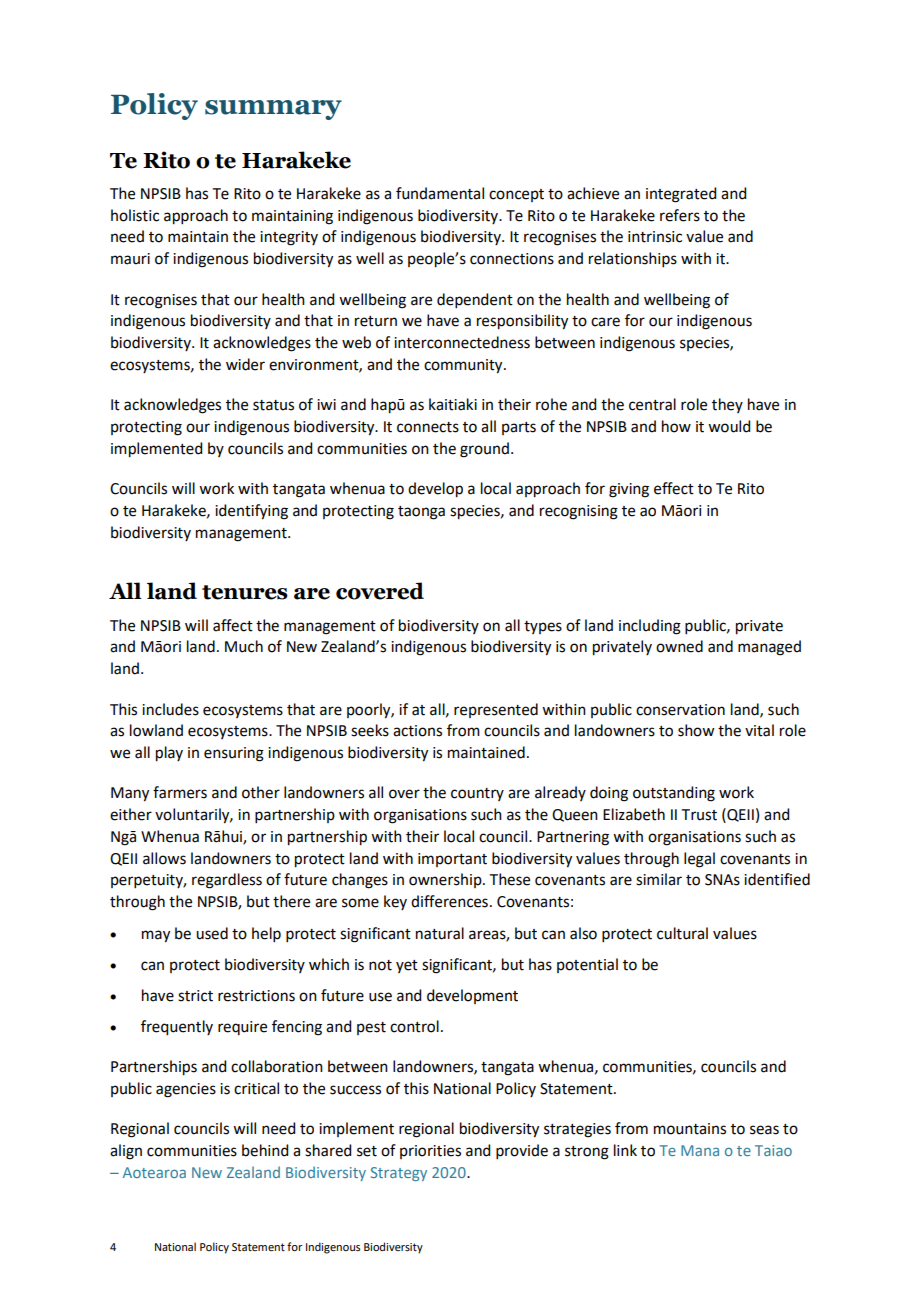 The width and height of the screenshot is (924, 1308). What do you see at coordinates (273, 110) in the screenshot?
I see `summary` at bounding box center [273, 110].
